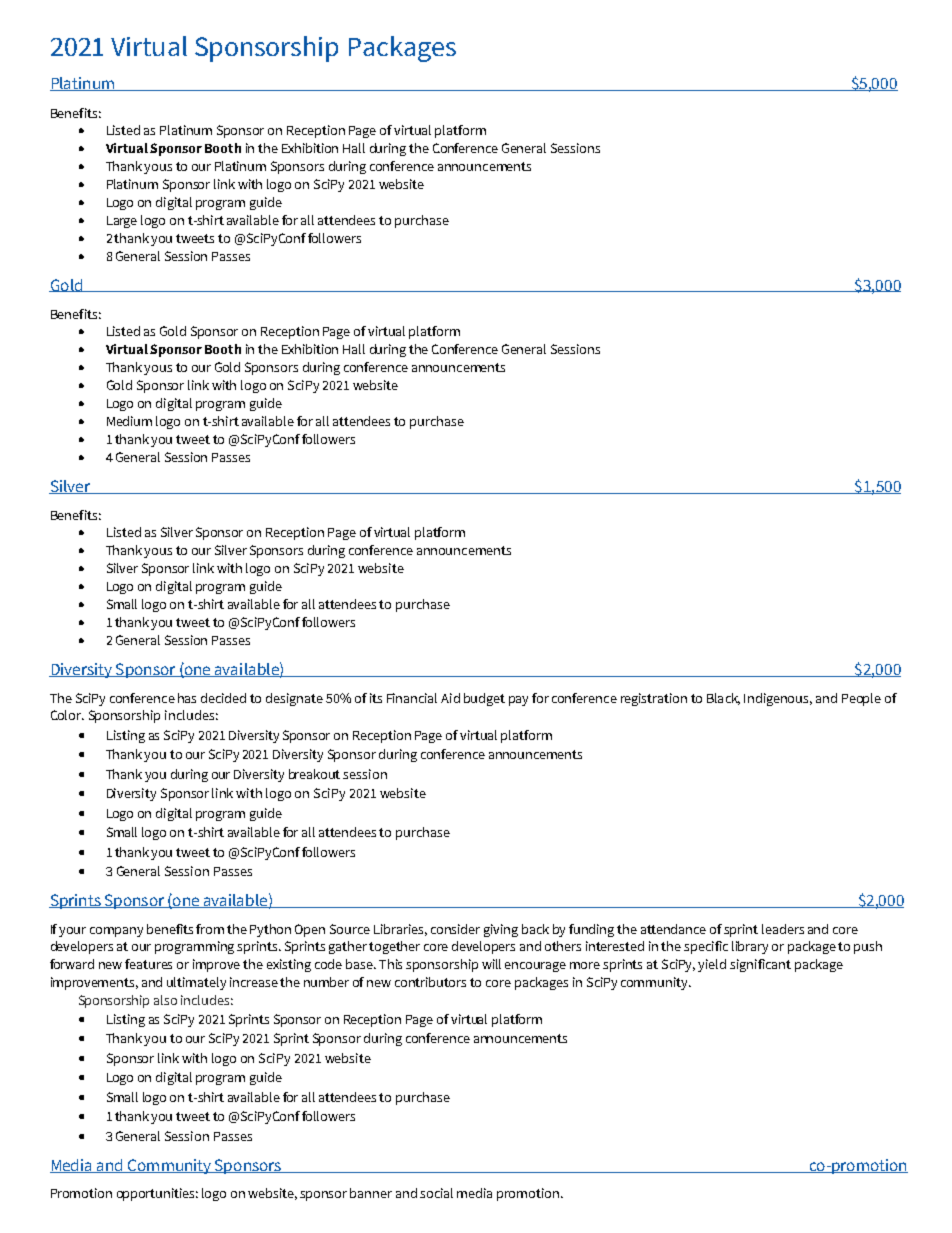 The height and width of the screenshot is (1233, 952). I want to click on budget, so click(484, 699).
